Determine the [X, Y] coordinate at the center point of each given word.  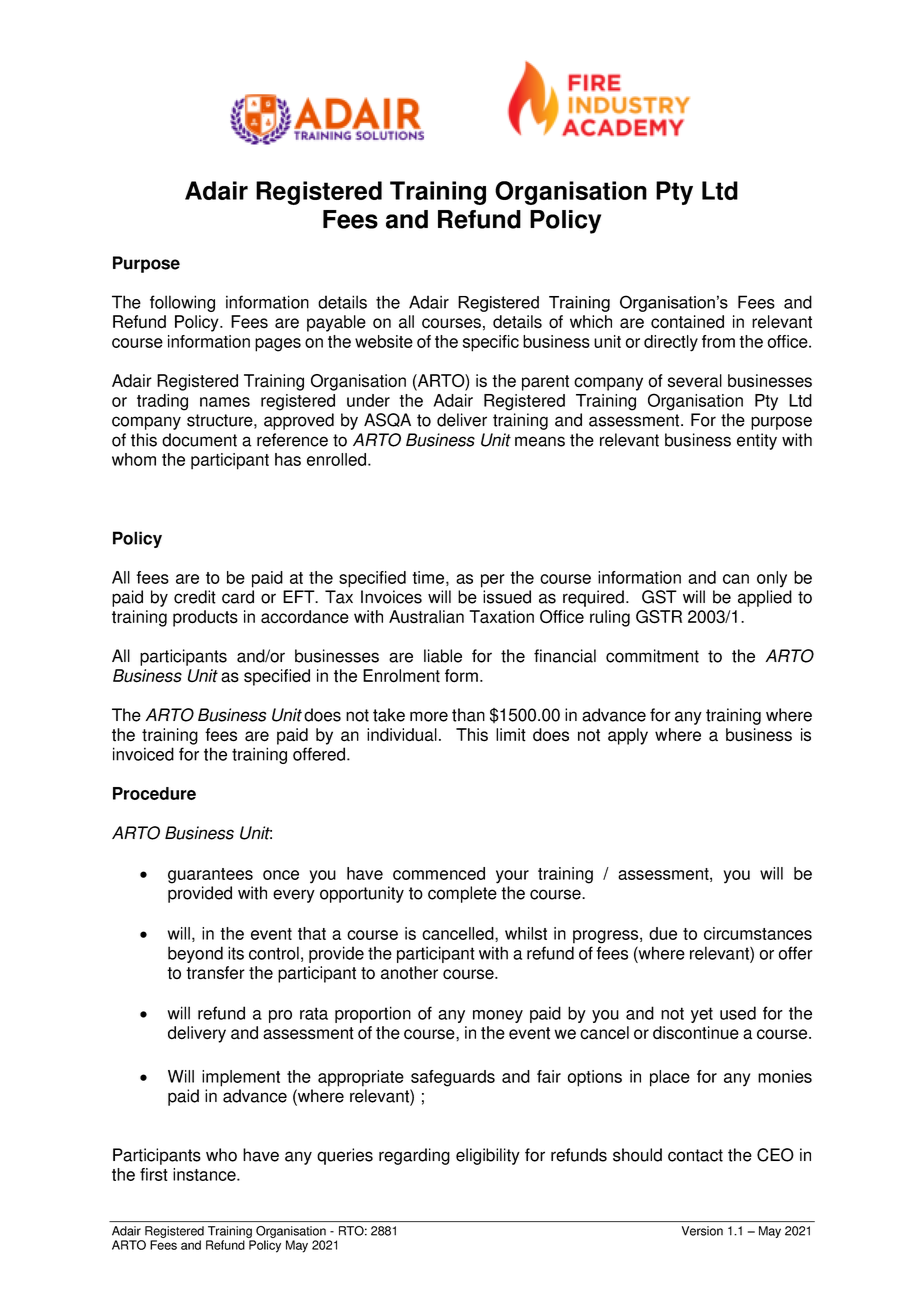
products [205, 618]
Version [702, 1231]
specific [491, 343]
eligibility [488, 1156]
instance [205, 1174]
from [718, 341]
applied [765, 598]
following [182, 303]
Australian [426, 617]
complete [462, 894]
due [663, 933]
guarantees [210, 876]
